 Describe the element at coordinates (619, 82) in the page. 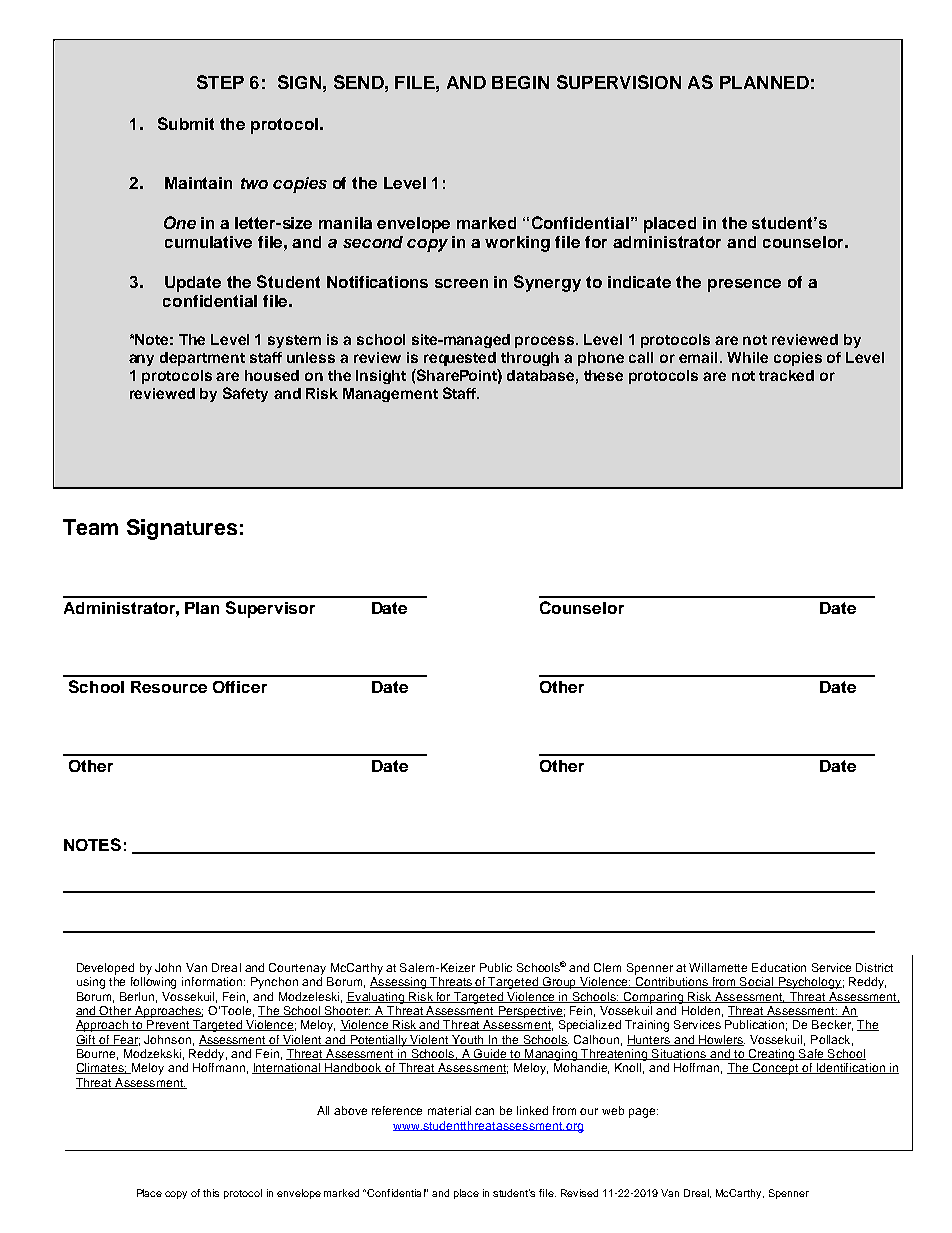

I see `SUPERVISION` at that location.
